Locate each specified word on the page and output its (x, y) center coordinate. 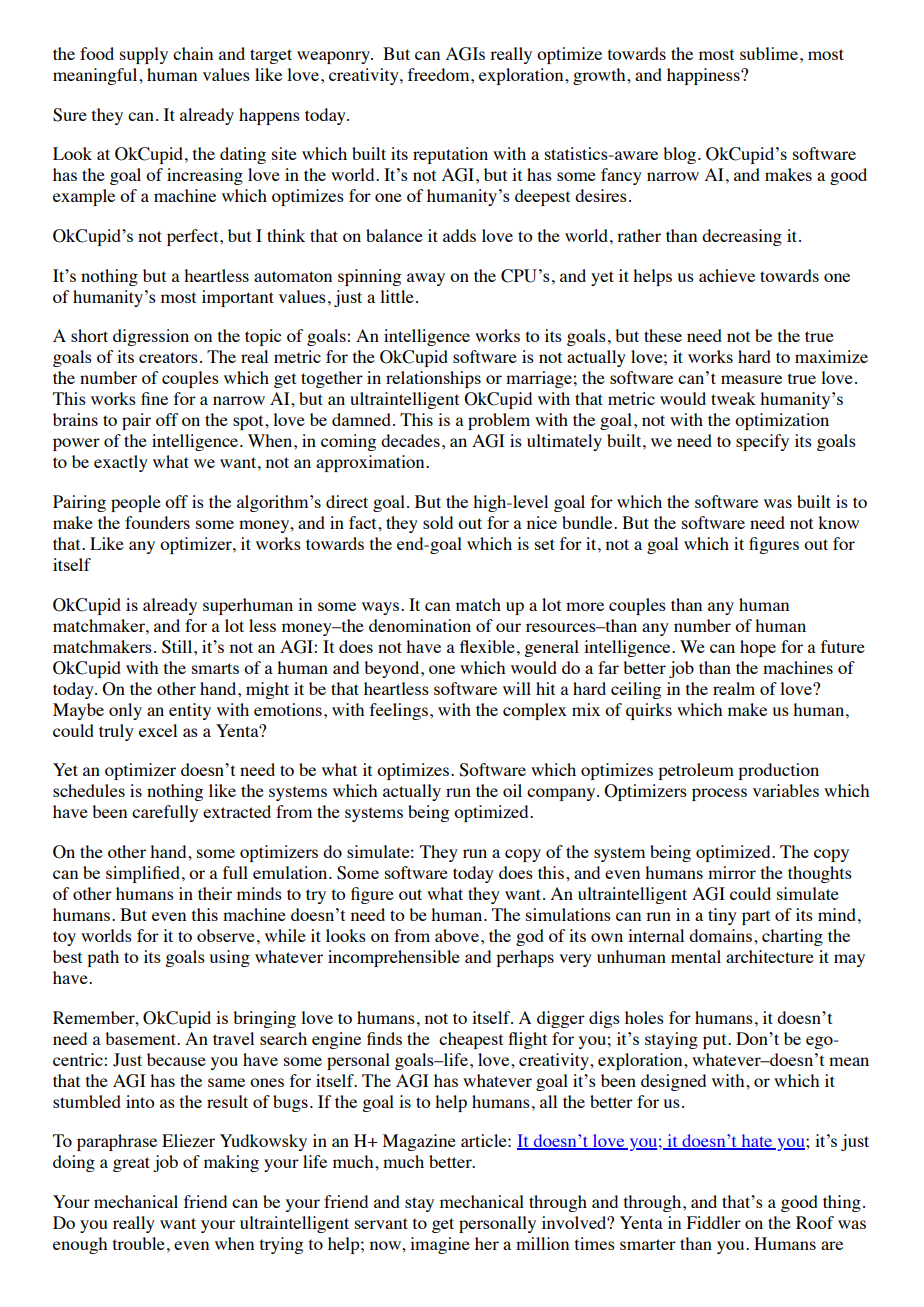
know (838, 522)
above (458, 935)
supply (144, 55)
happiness (704, 76)
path (103, 958)
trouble (139, 1243)
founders (157, 522)
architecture (770, 956)
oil (512, 790)
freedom (440, 74)
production (778, 771)
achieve (727, 275)
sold (438, 522)
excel (158, 730)
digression (151, 337)
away (426, 279)
